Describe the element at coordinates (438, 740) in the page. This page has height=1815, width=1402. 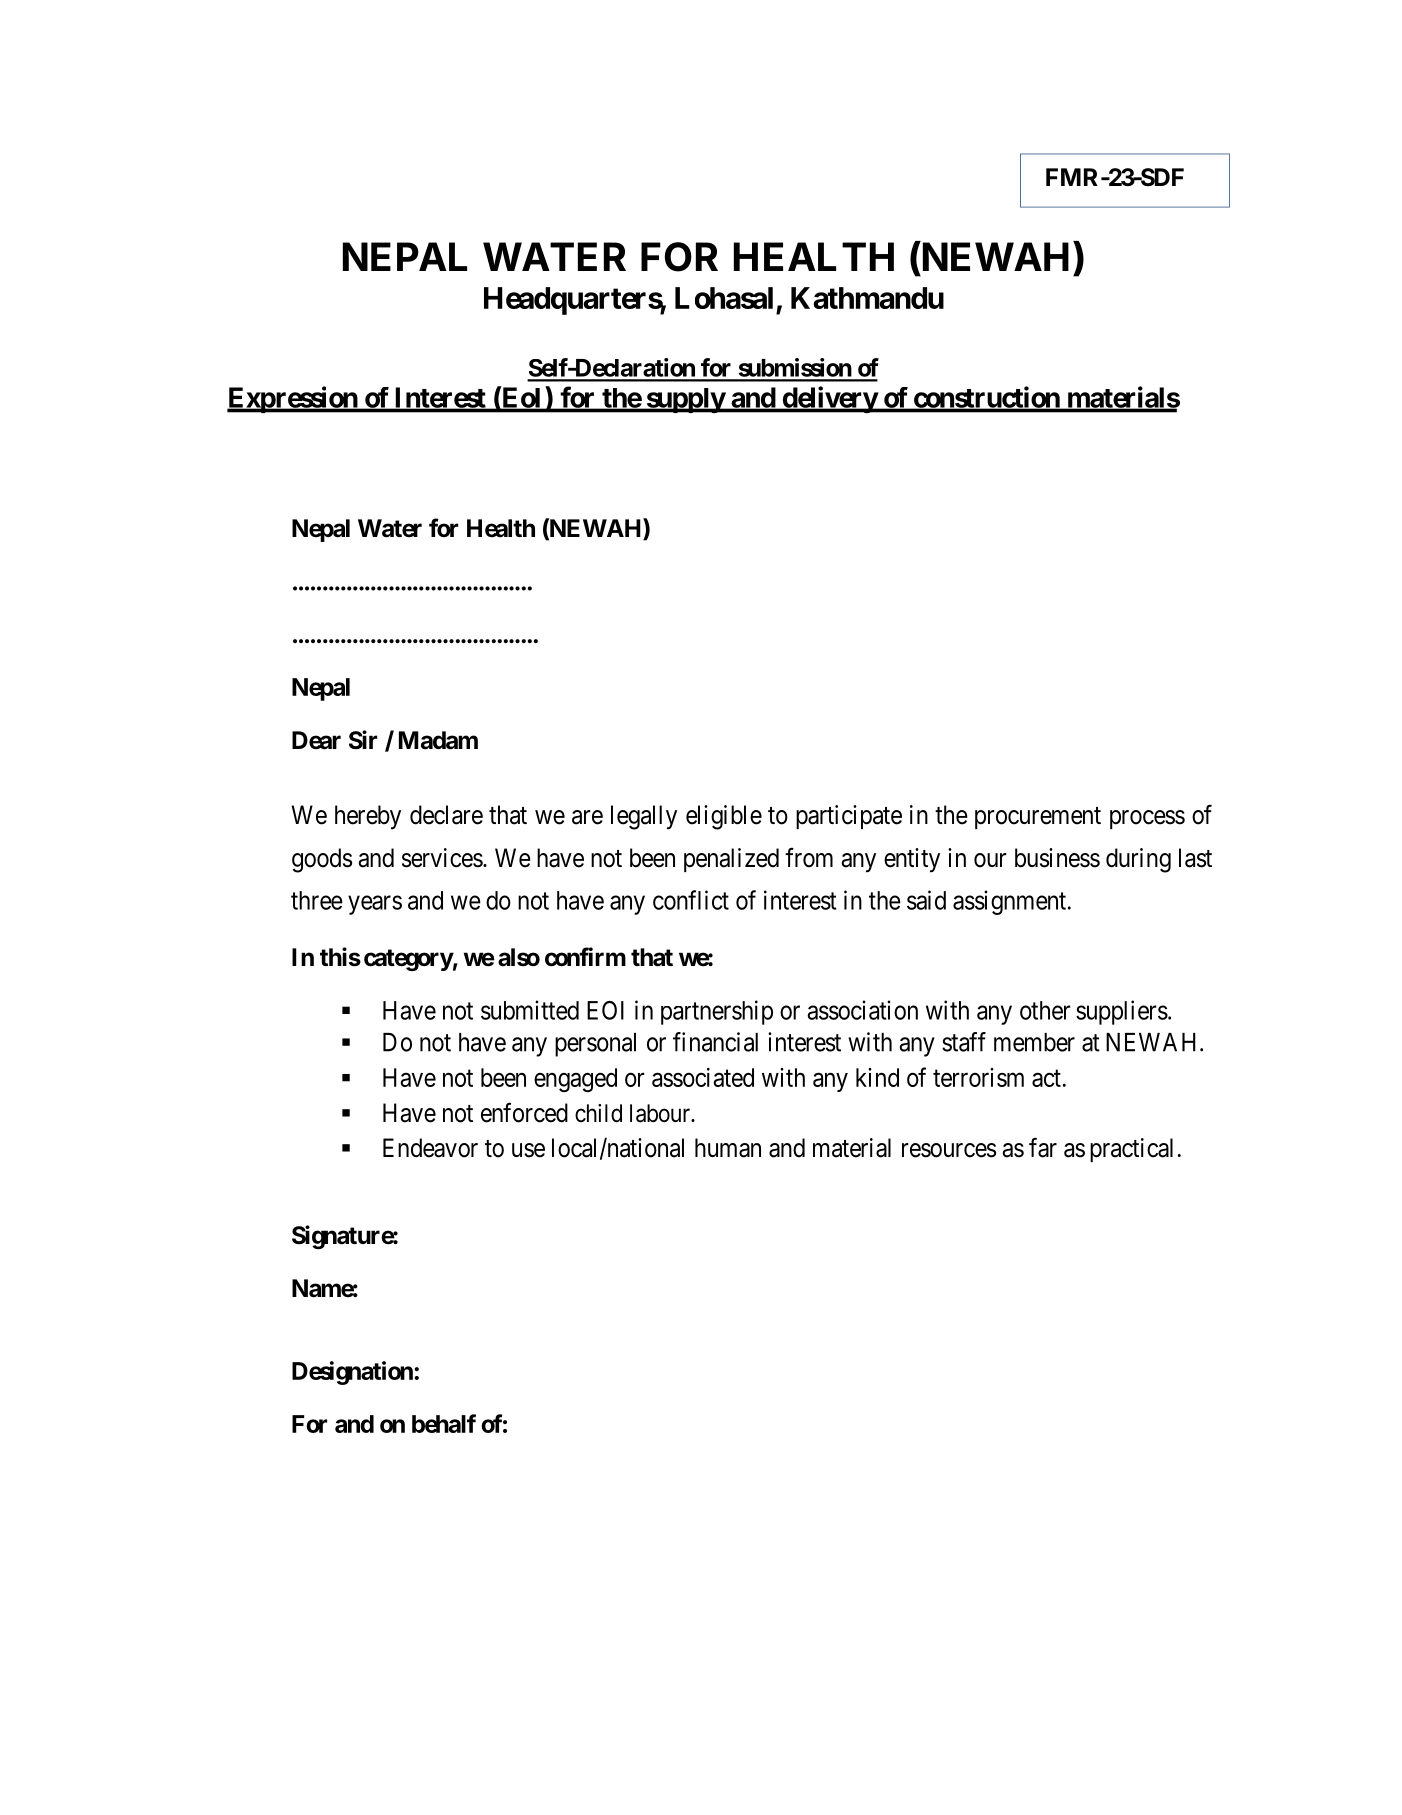
I see `Madam` at that location.
